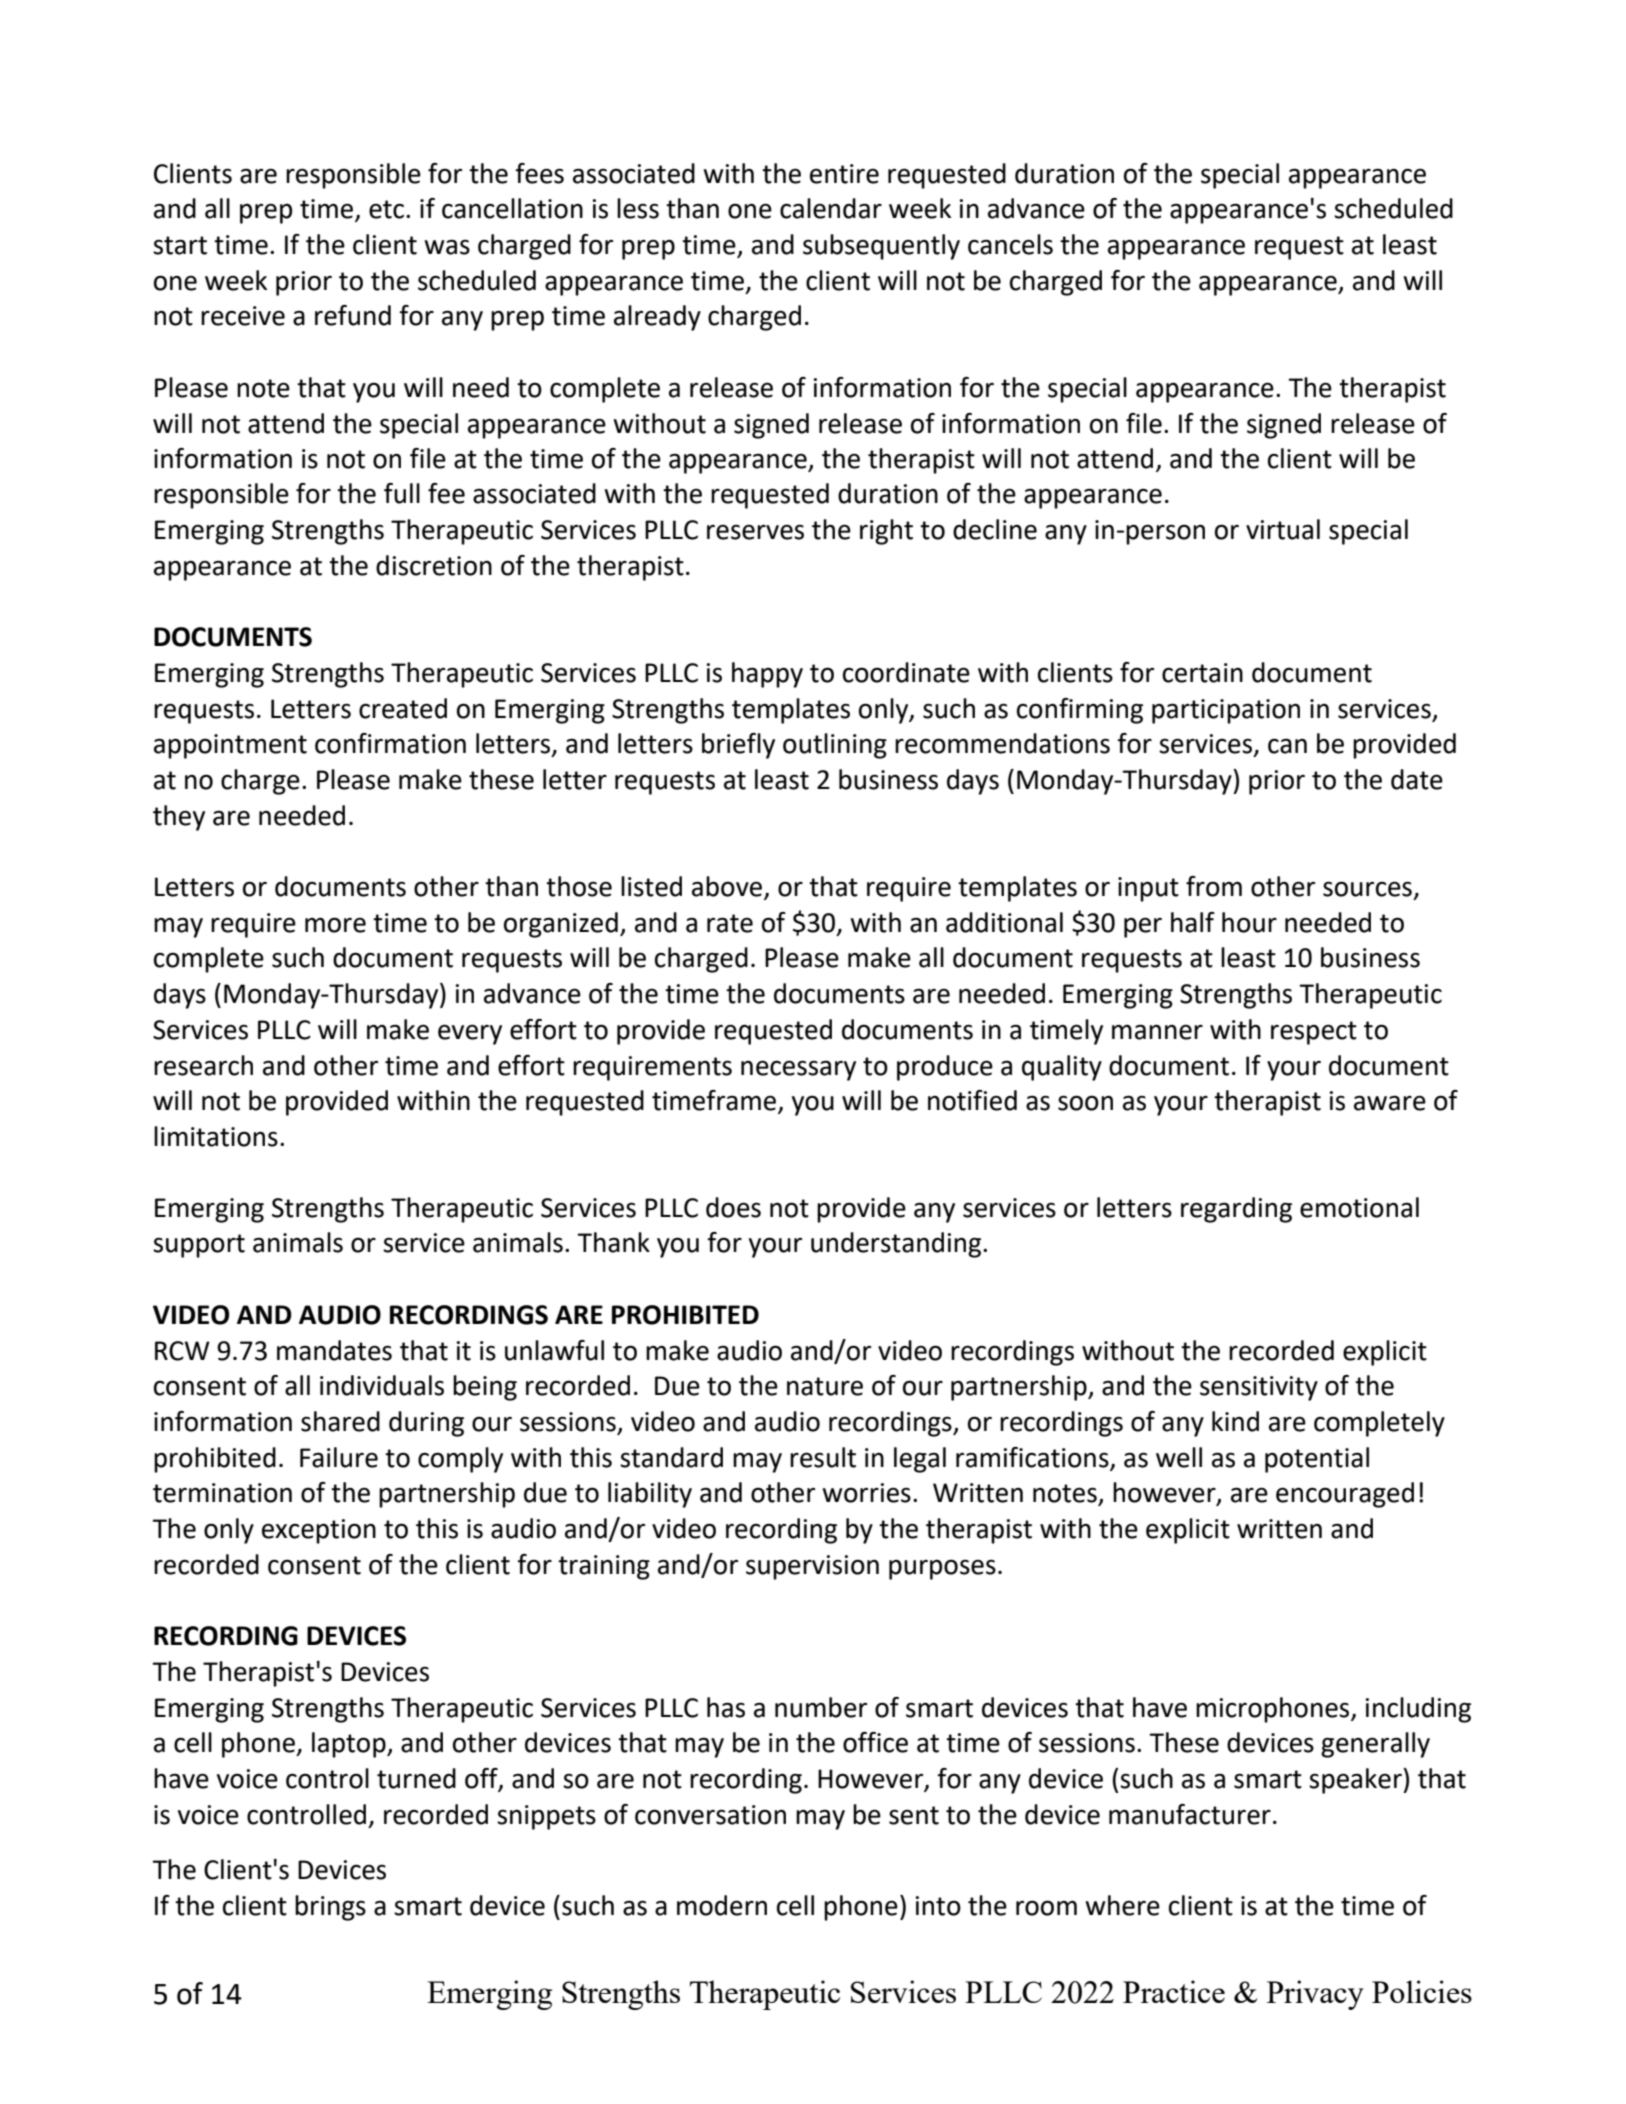  Describe the element at coordinates (330, 1908) in the page. I see `brings` at that location.
